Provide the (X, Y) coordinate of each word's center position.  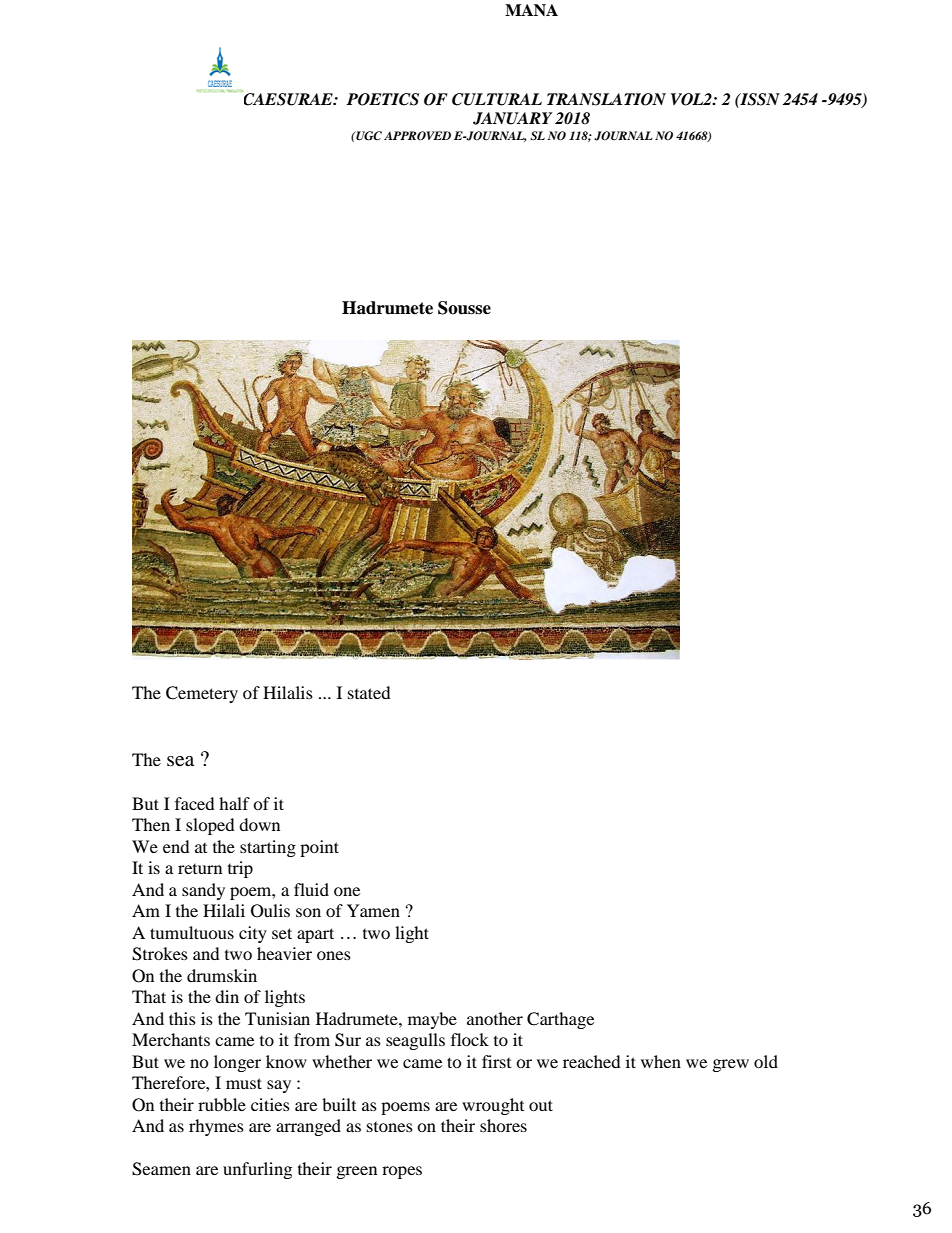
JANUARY (512, 118)
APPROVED (417, 136)
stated (369, 692)
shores (503, 1125)
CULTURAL (497, 99)
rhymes (216, 1127)
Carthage (560, 1020)
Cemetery (202, 694)
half (234, 803)
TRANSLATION (606, 99)
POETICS (383, 99)
